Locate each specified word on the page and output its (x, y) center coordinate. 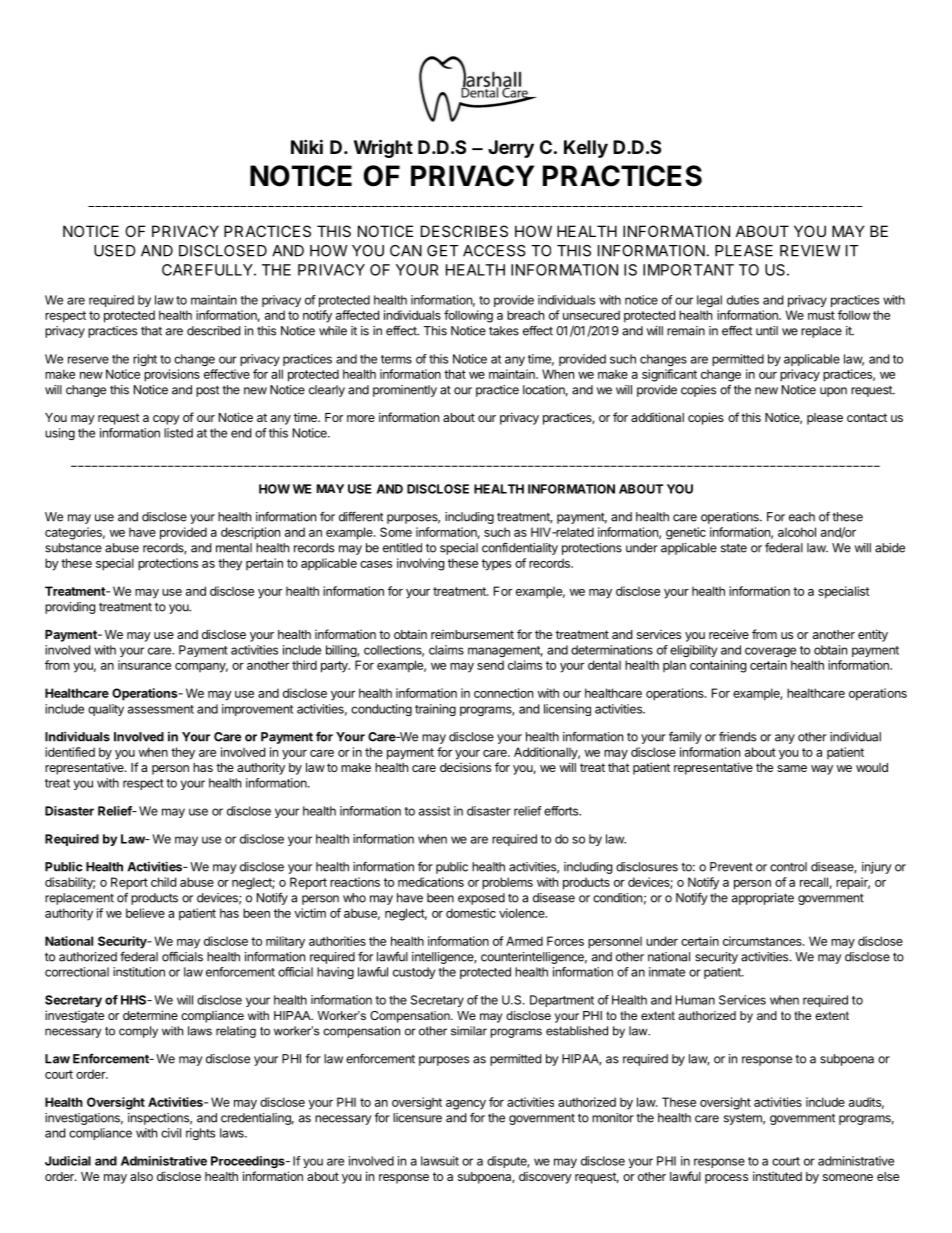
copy (166, 420)
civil (171, 1133)
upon (833, 392)
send (490, 665)
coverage (770, 652)
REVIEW (810, 251)
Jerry (511, 149)
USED (115, 251)
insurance (144, 665)
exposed (481, 899)
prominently (405, 391)
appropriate (763, 899)
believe (145, 913)
